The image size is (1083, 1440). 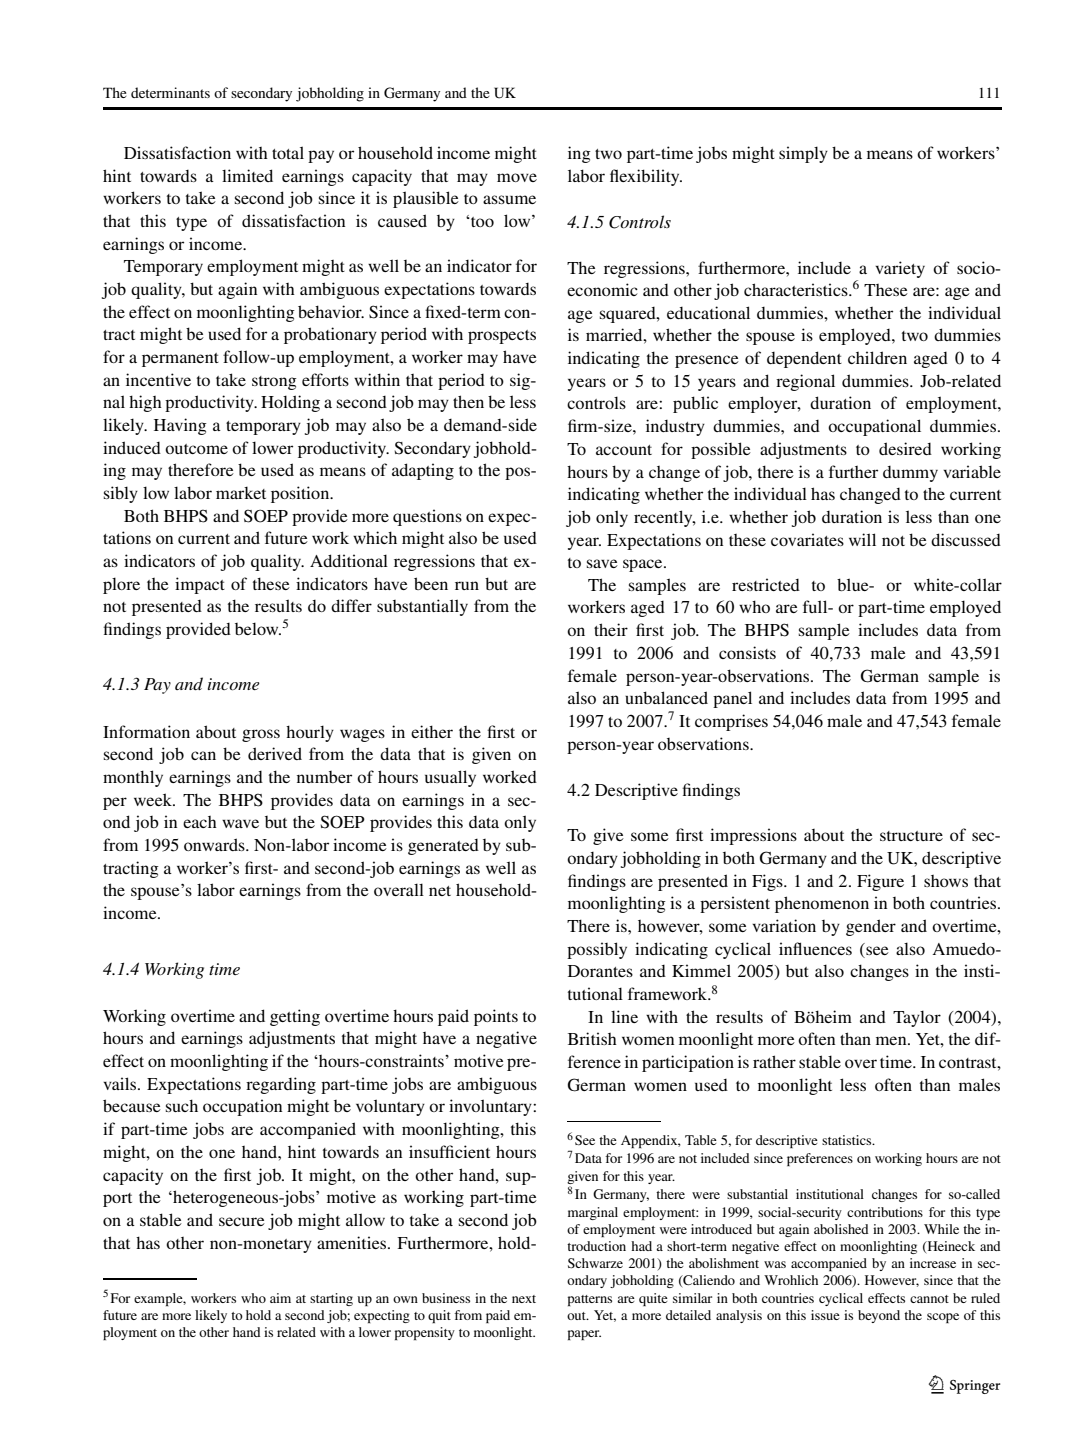 What do you see at coordinates (247, 175) in the document?
I see `limited` at bounding box center [247, 175].
